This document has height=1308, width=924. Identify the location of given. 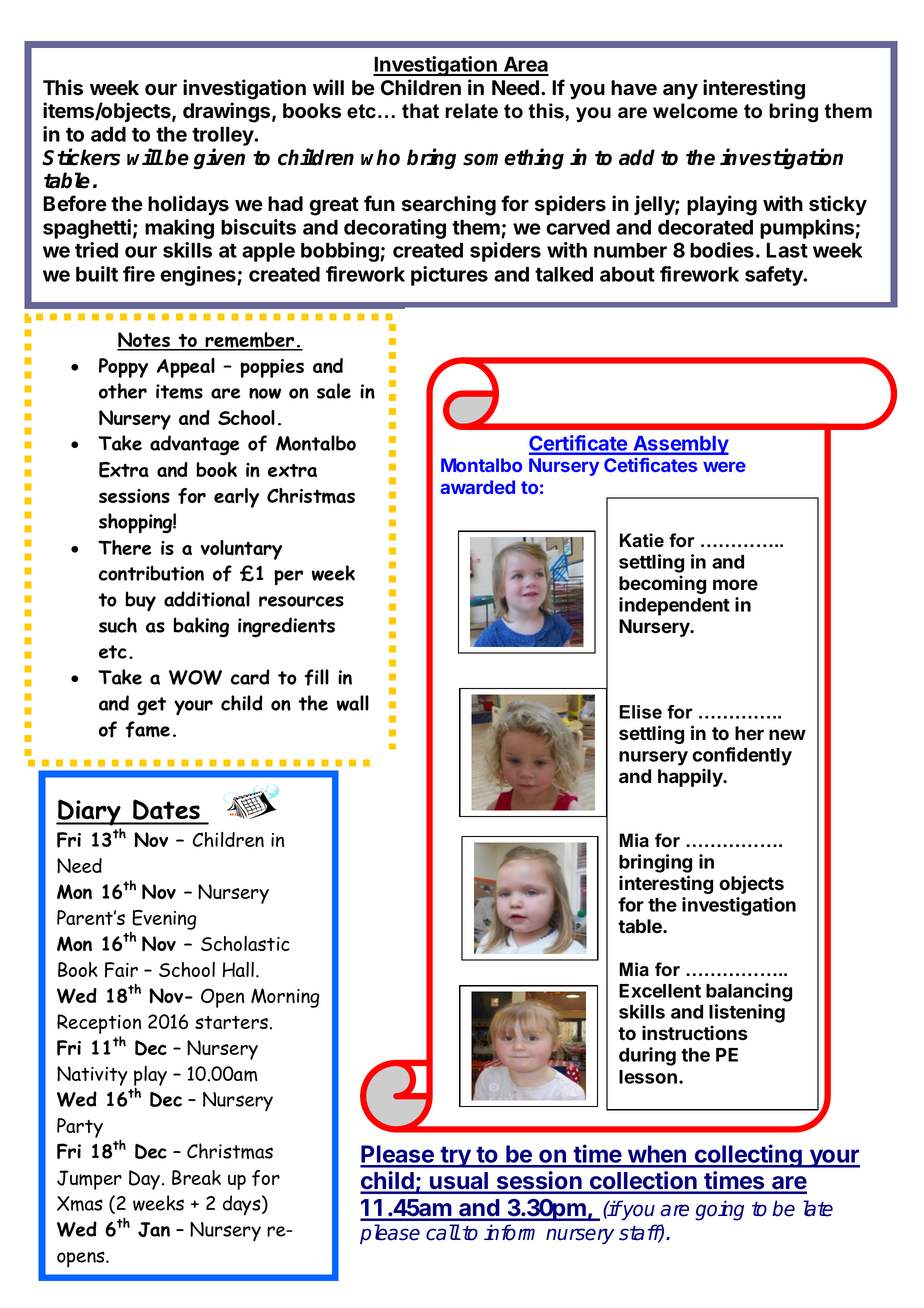
(219, 159).
